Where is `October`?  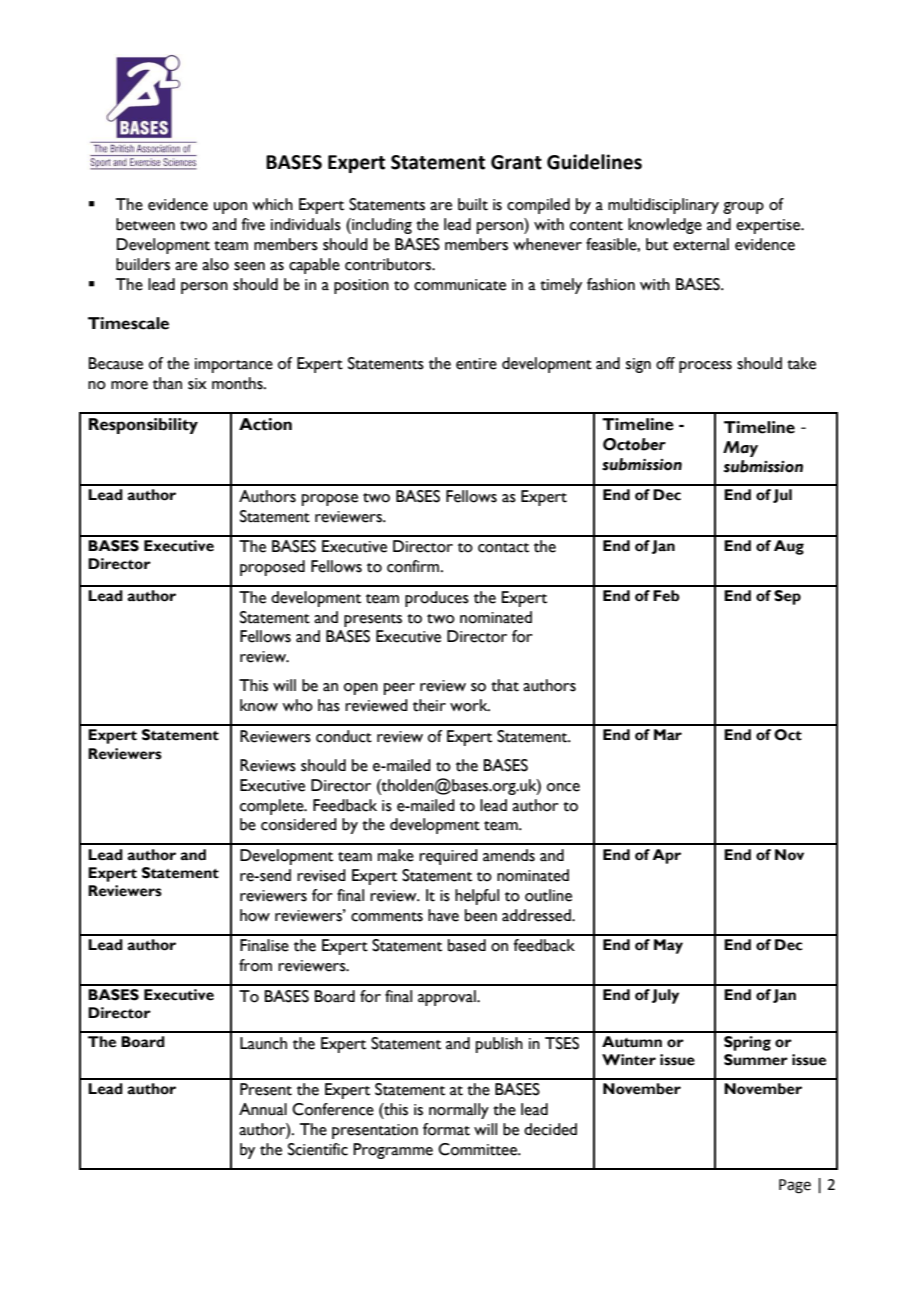
October is located at coordinates (634, 444).
